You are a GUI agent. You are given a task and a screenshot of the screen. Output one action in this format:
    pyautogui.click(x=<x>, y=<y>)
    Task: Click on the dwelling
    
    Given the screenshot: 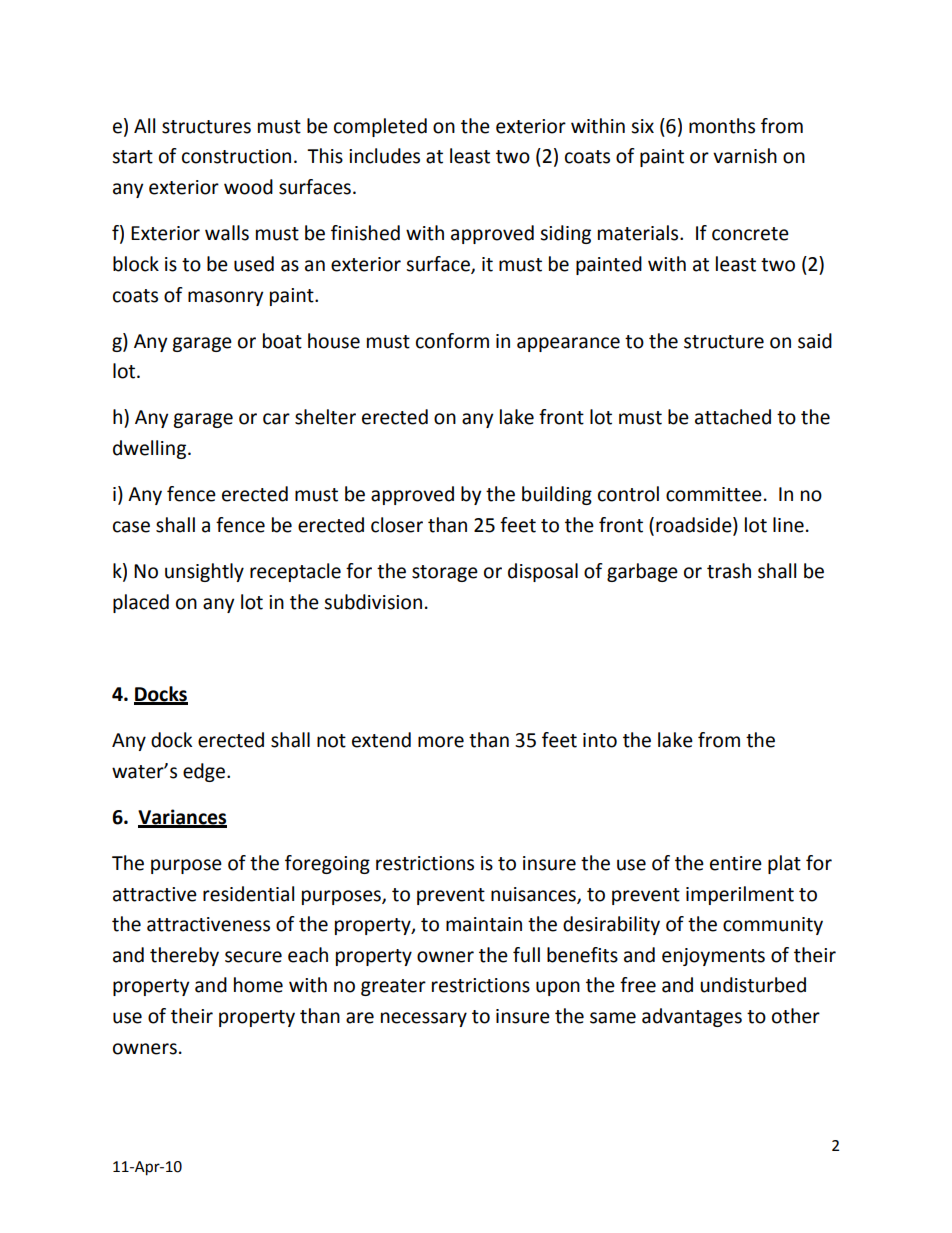 What is the action you would take?
    pyautogui.click(x=151, y=449)
